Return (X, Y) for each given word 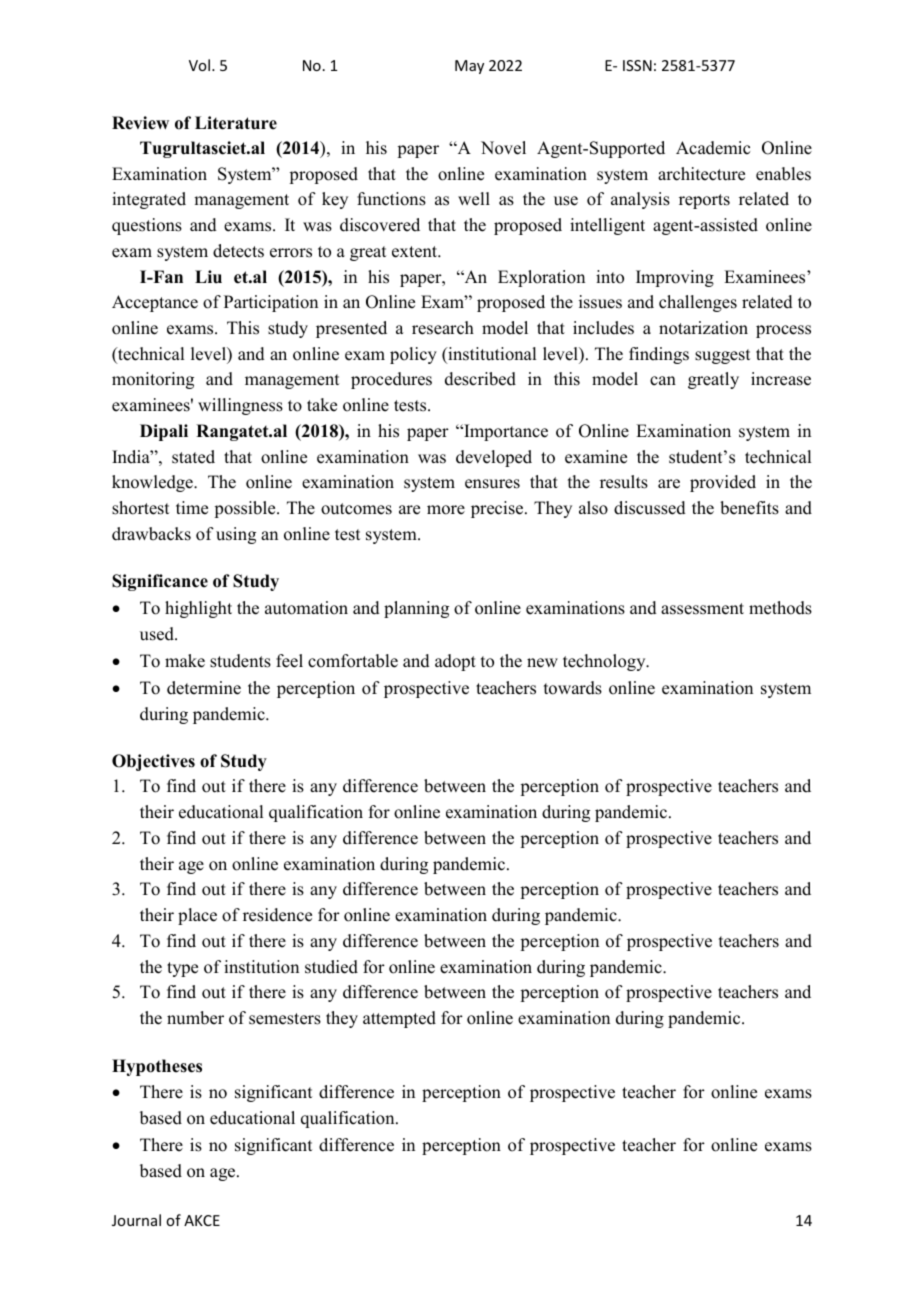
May (469, 67)
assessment (702, 609)
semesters (285, 1019)
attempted (399, 1019)
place (197, 916)
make (185, 661)
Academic (713, 148)
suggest (722, 356)
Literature (236, 123)
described (480, 379)
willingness (240, 406)
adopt (455, 662)
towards (573, 688)
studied (331, 967)
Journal (136, 1220)
